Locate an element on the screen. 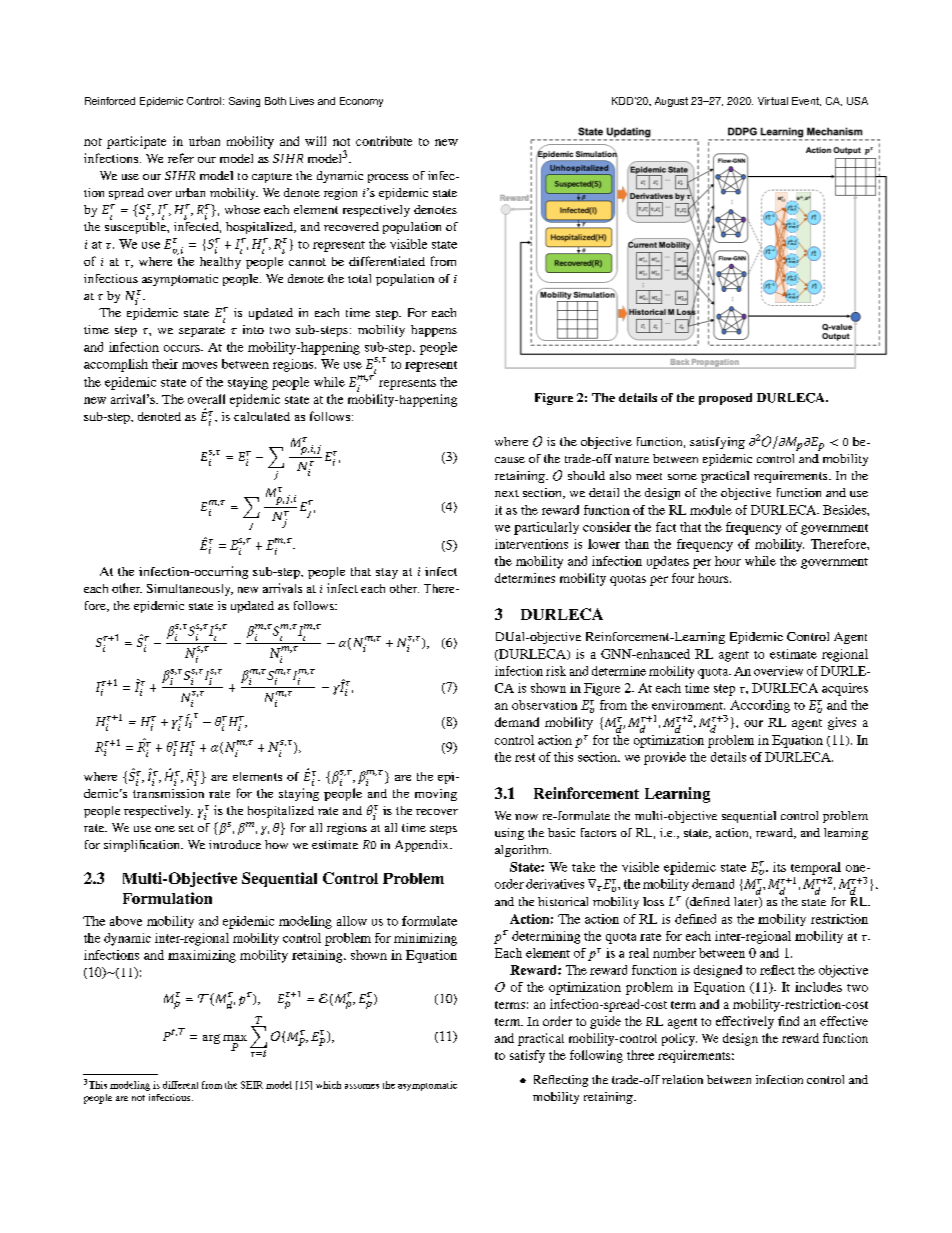  refer is located at coordinates (181, 158).
